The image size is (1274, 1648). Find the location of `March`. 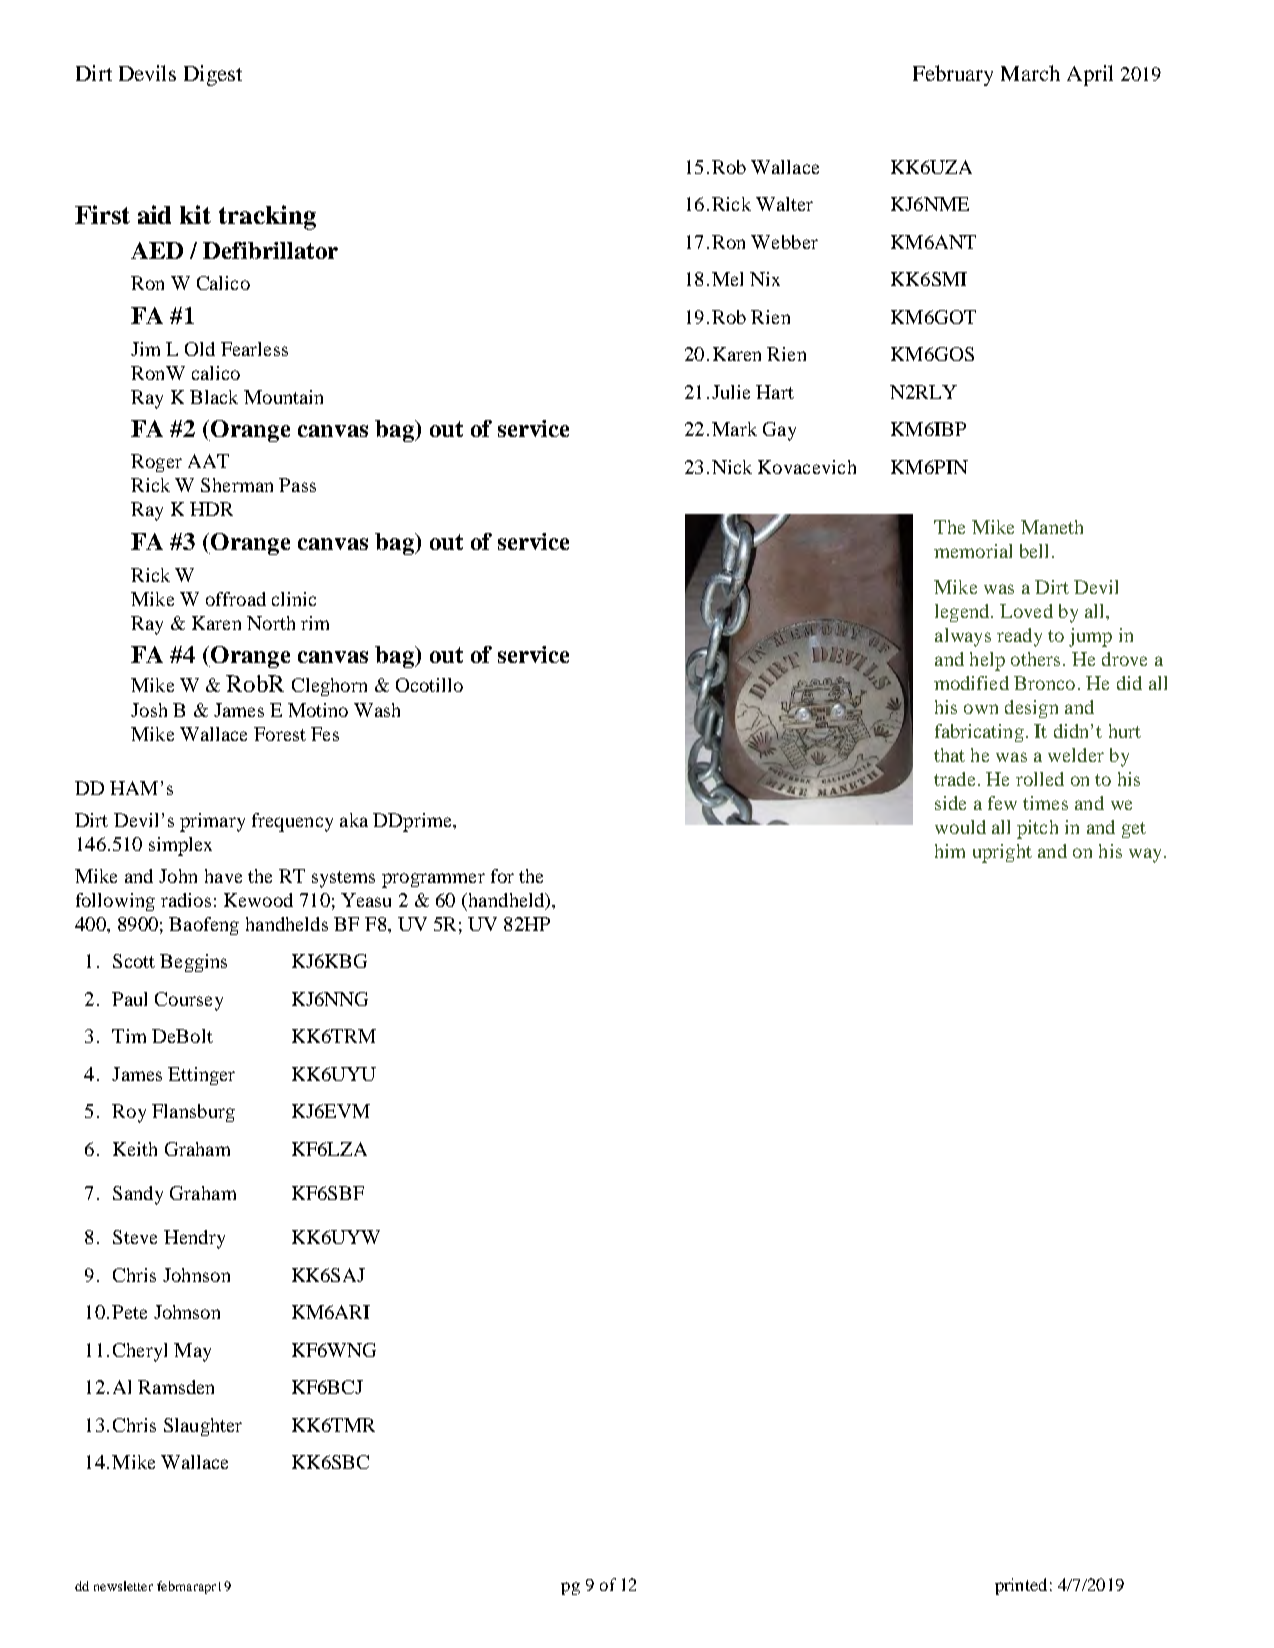

March is located at coordinates (1030, 73).
